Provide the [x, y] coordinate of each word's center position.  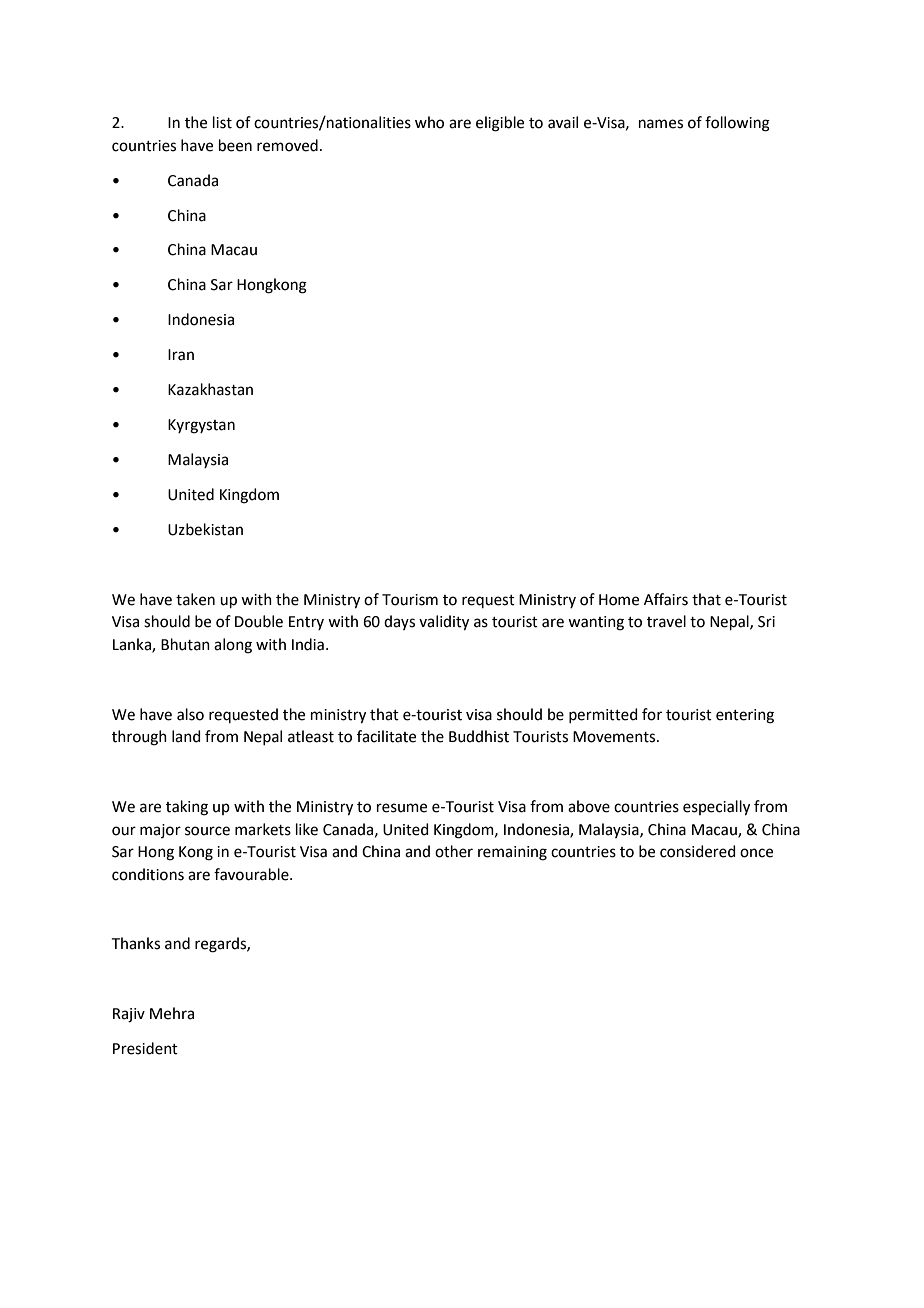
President [145, 1048]
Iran [181, 355]
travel [666, 621]
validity [444, 623]
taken [195, 599]
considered [698, 851]
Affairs [666, 599]
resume [402, 808]
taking [187, 808]
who [429, 122]
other [454, 851]
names [661, 124]
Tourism [410, 600]
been [235, 145]
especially [716, 808]
